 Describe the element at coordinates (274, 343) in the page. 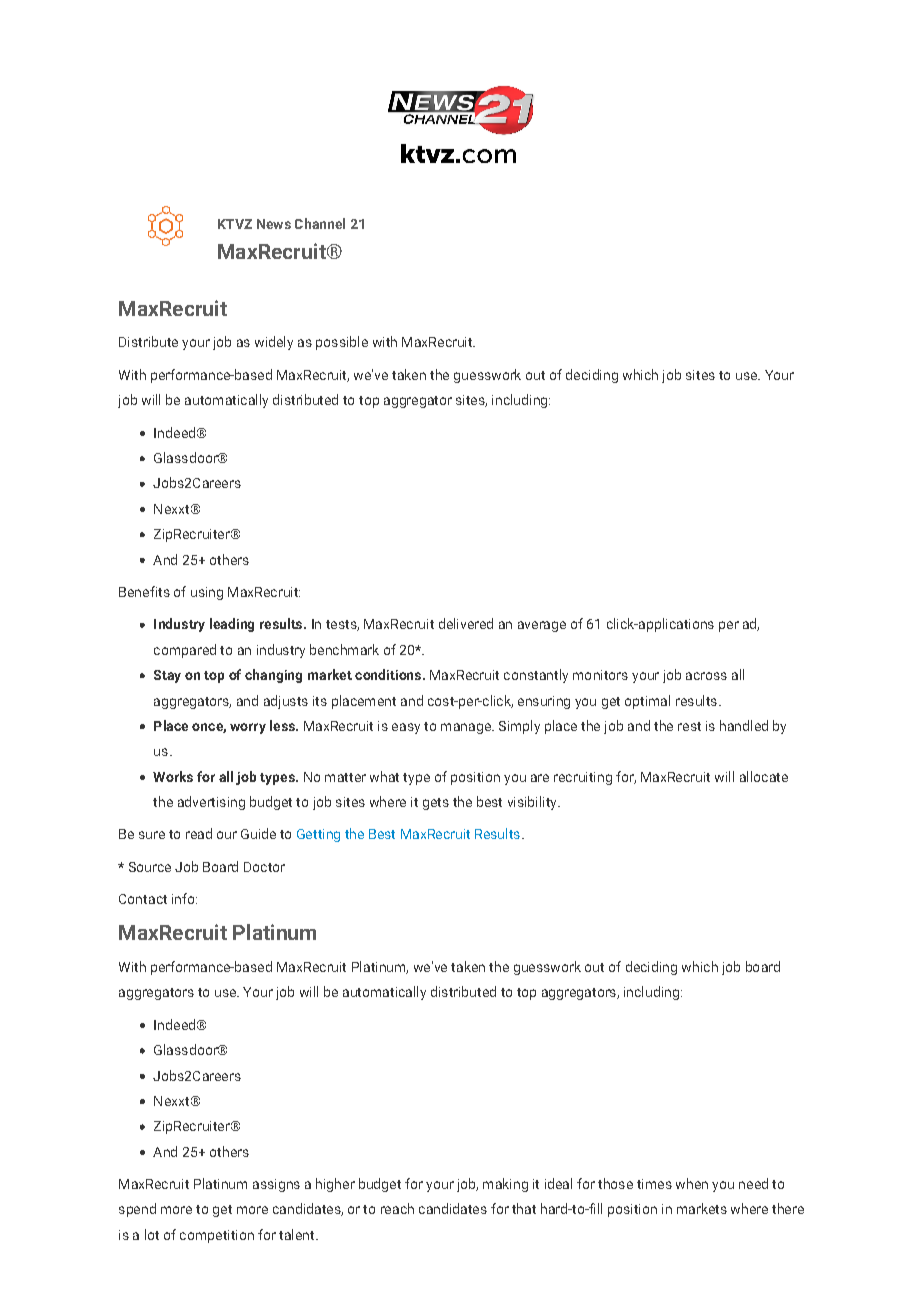

I see `widely` at that location.
